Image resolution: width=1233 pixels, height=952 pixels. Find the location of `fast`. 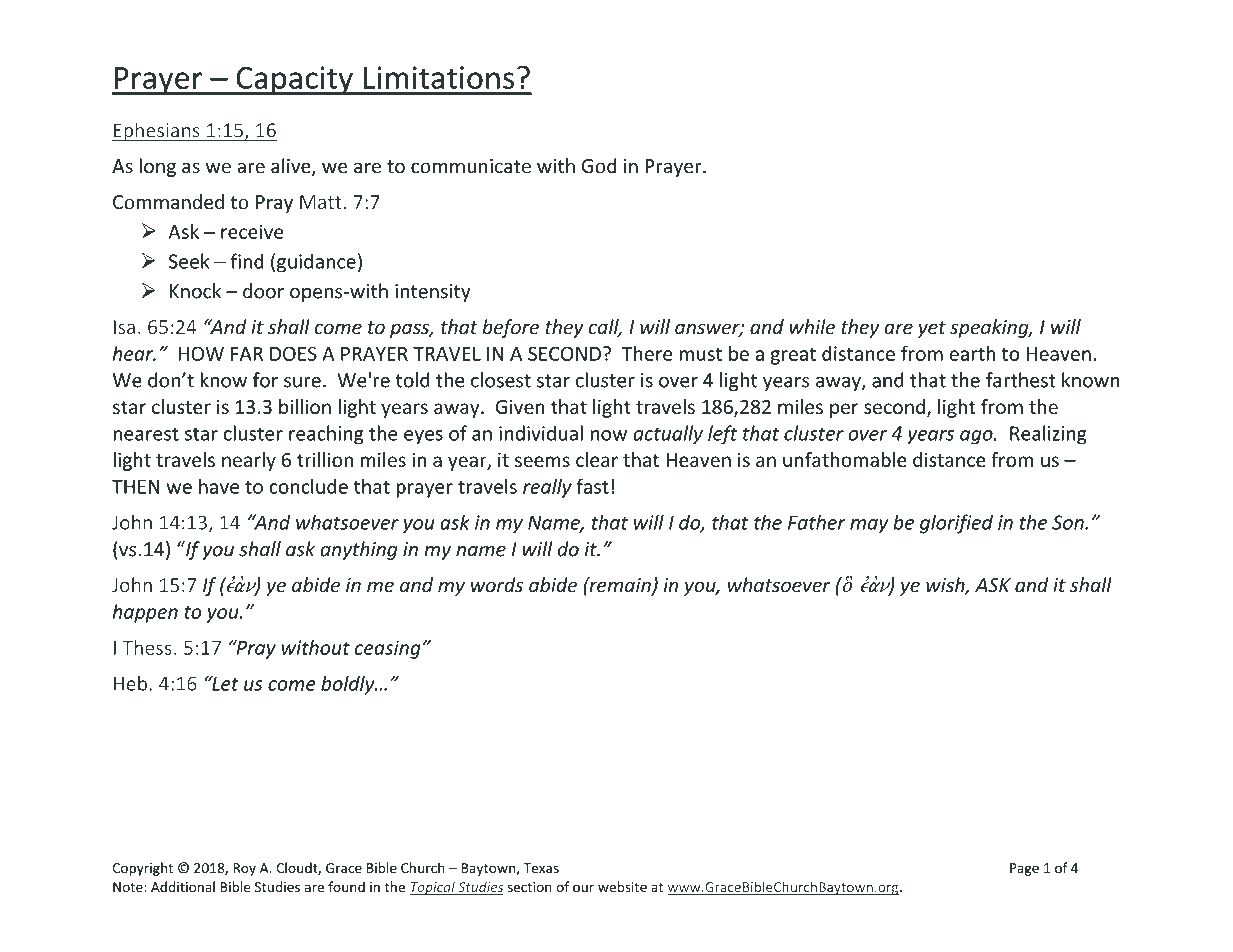

fast is located at coordinates (592, 486).
